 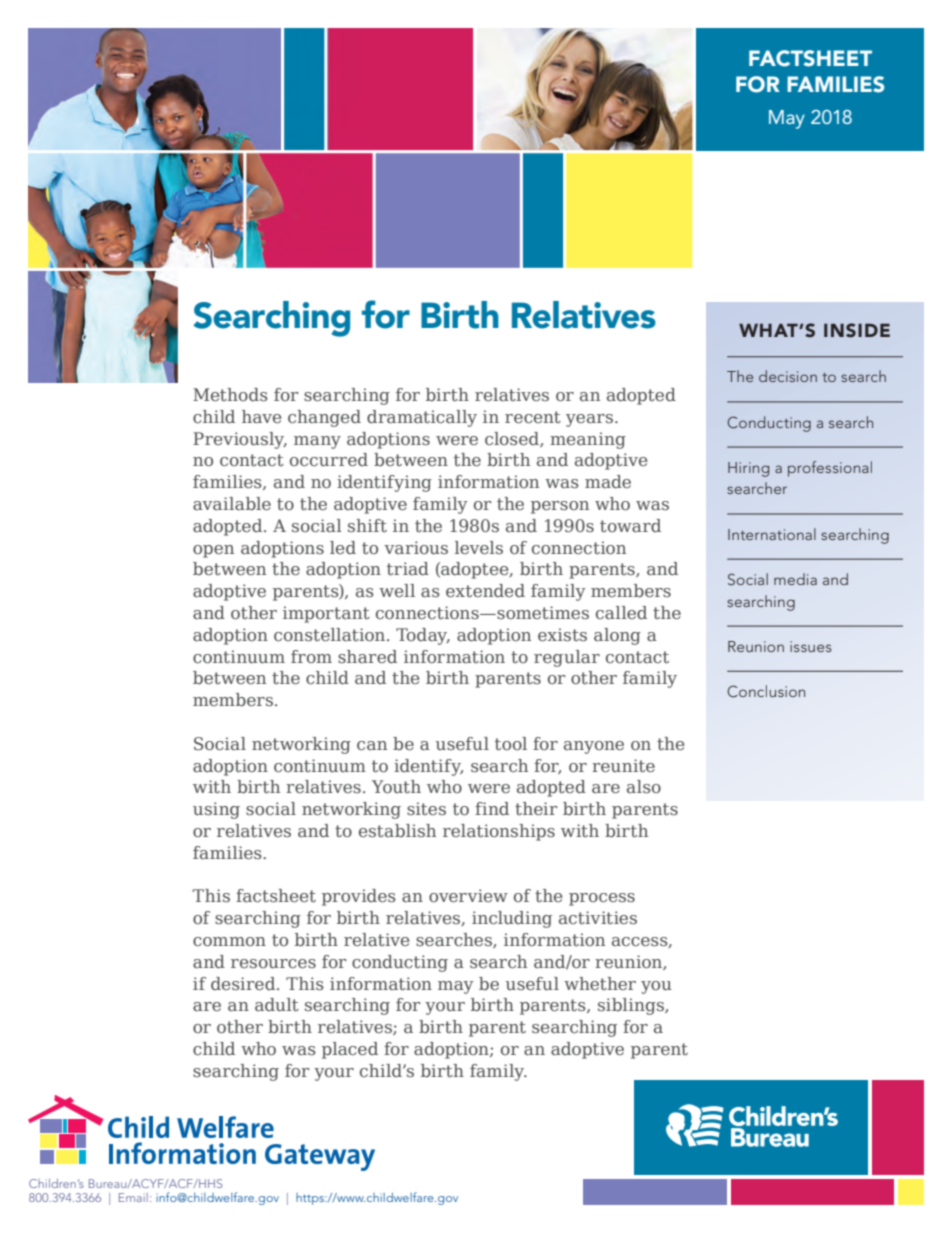 What do you see at coordinates (311, 656) in the document?
I see `from` at bounding box center [311, 656].
